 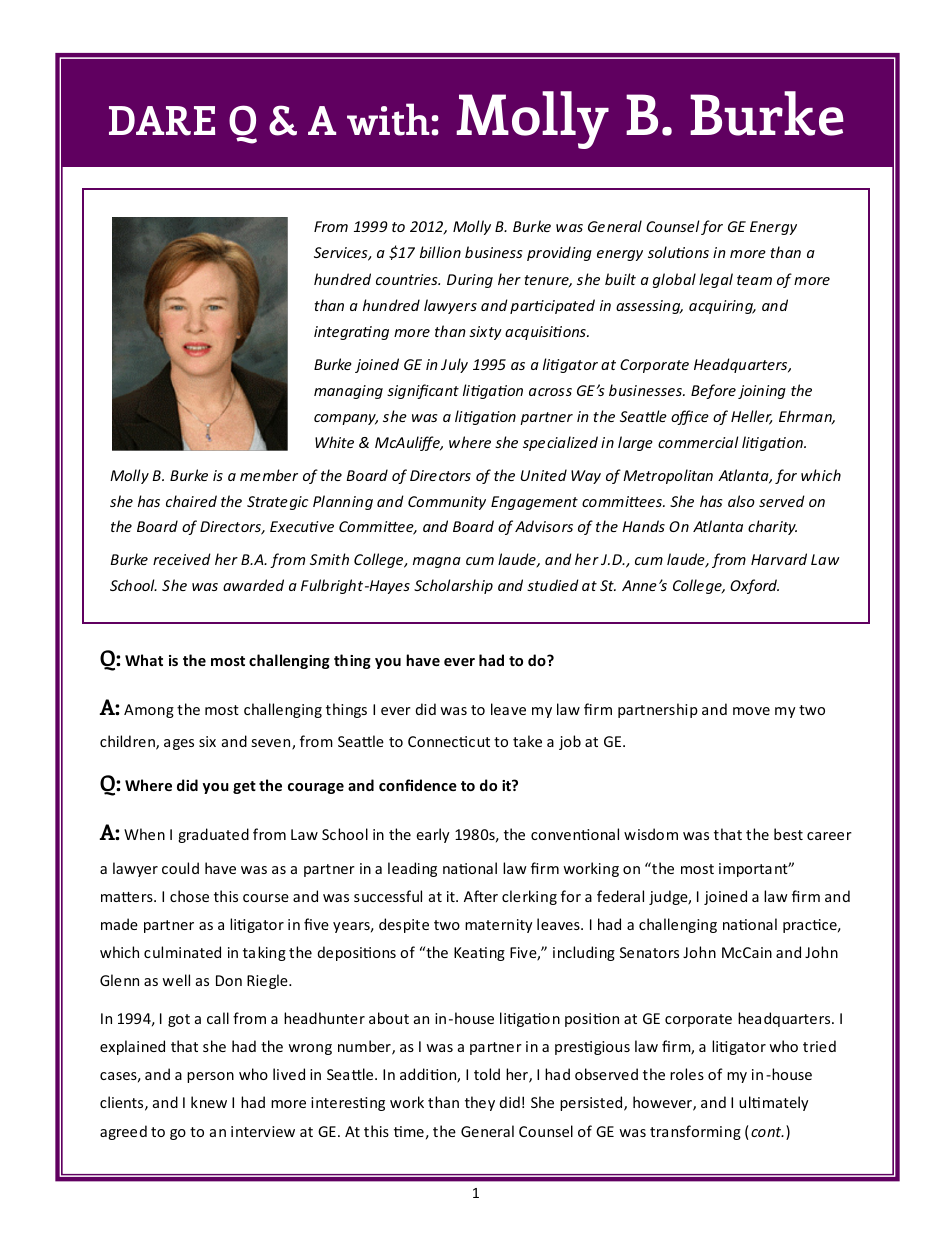 I want to click on DARE, so click(x=162, y=121).
